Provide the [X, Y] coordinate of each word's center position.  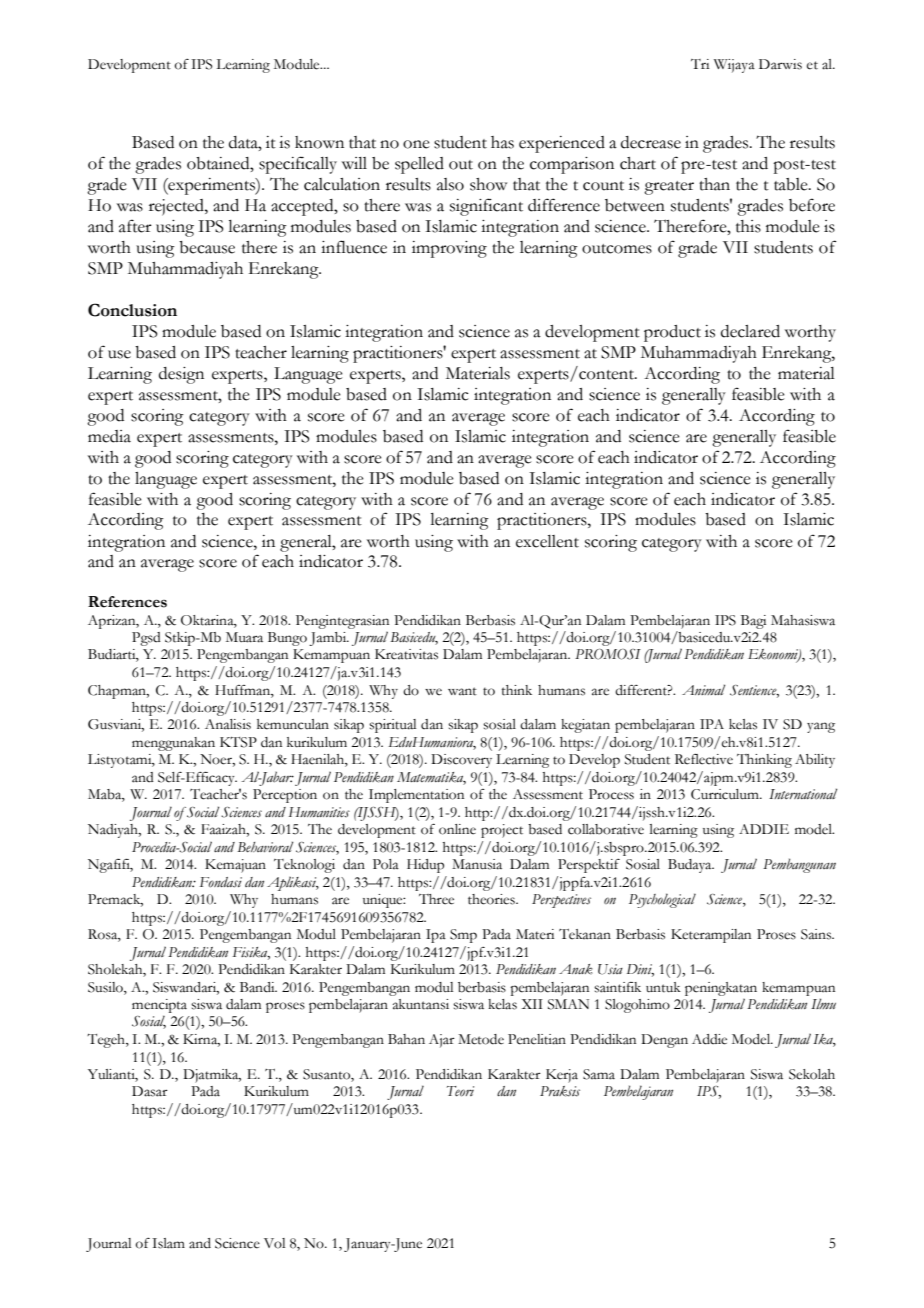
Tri [700, 64]
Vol [274, 1243]
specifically [298, 165]
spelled [419, 165]
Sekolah [812, 1074]
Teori [460, 1091]
